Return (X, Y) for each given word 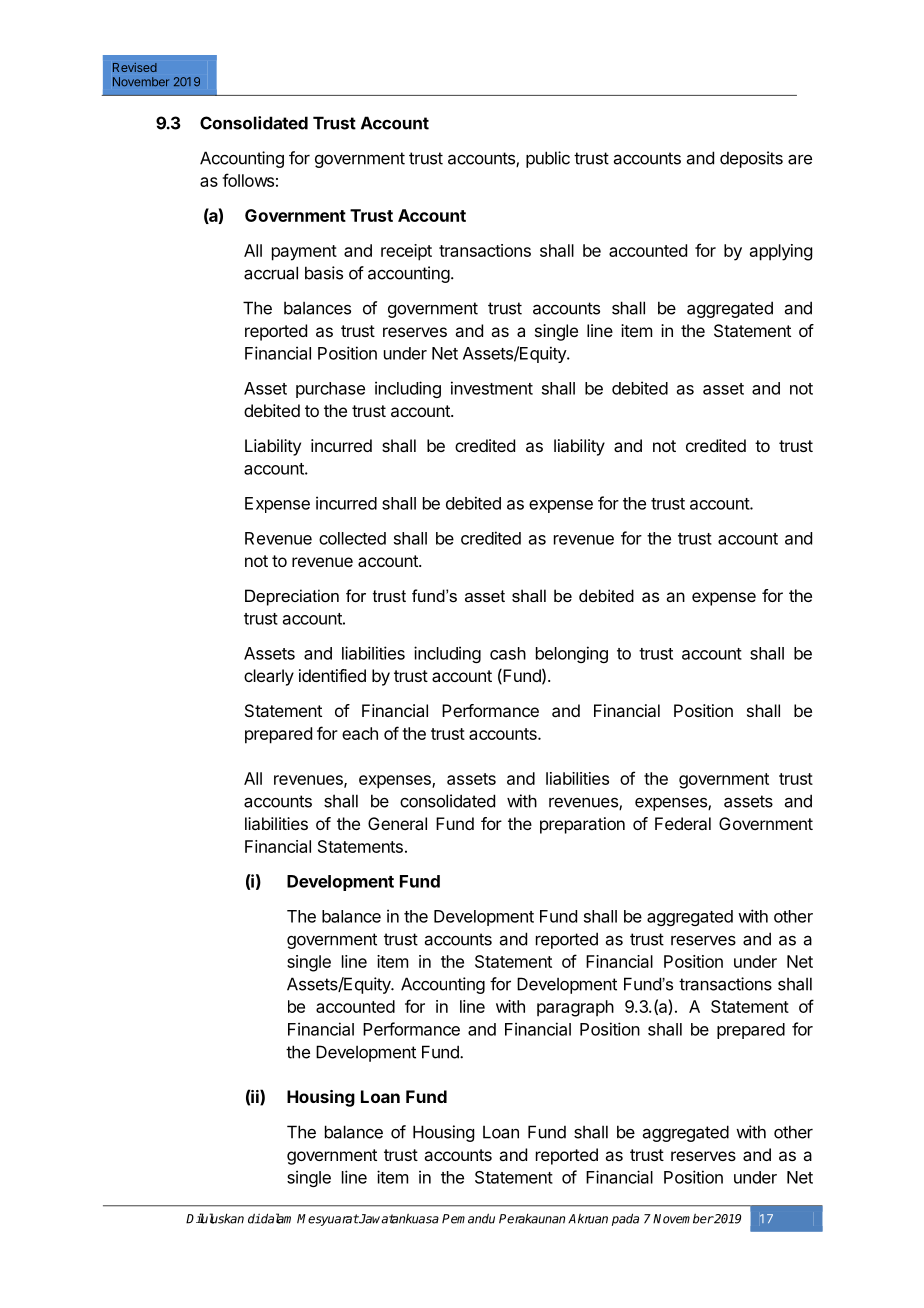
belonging (572, 654)
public (548, 159)
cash (508, 653)
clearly (269, 677)
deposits (751, 159)
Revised (135, 67)
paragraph (575, 1008)
